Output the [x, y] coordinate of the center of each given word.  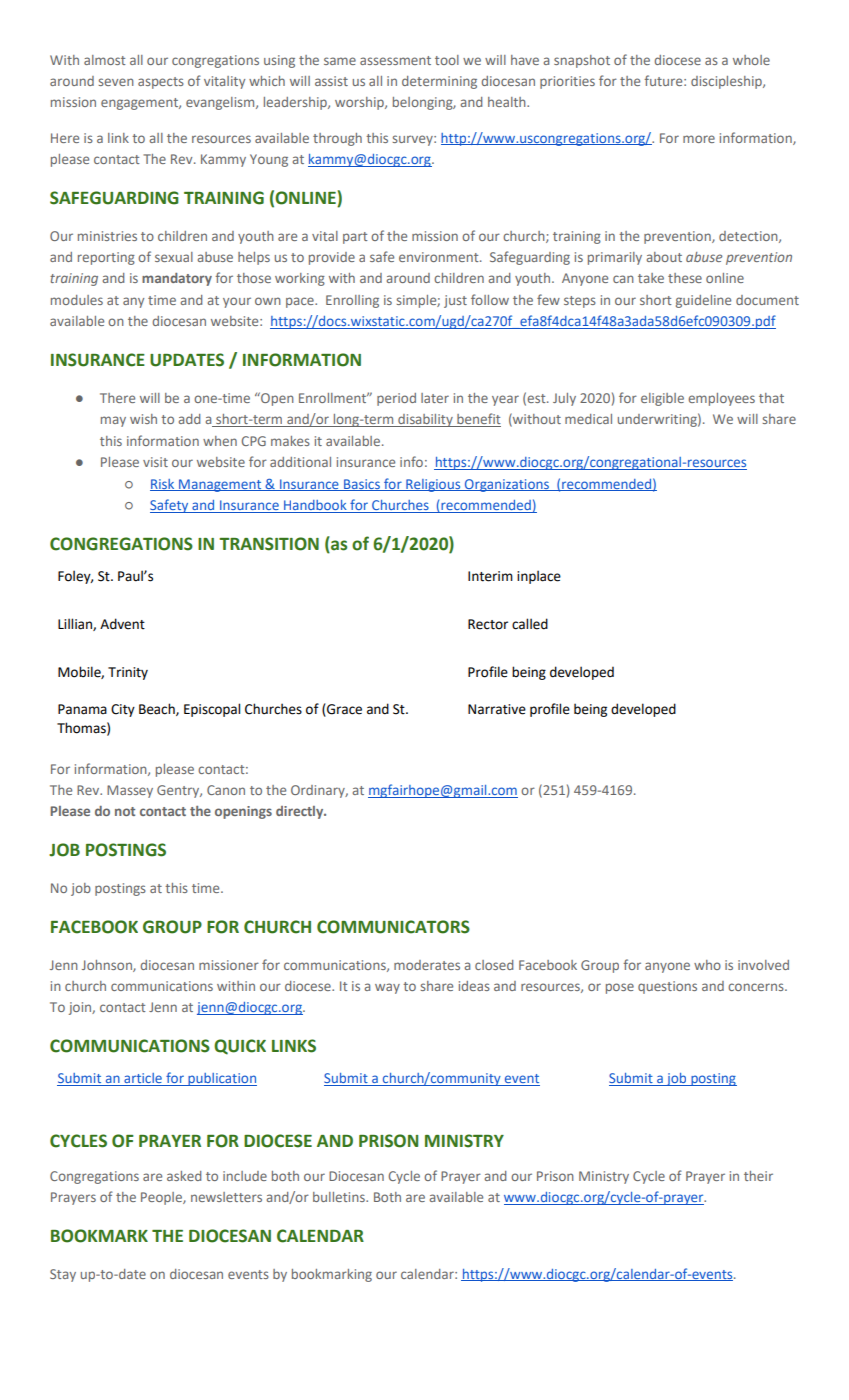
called [530, 624]
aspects [161, 83]
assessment [395, 60]
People [162, 1198]
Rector [488, 624]
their [758, 1176]
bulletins [340, 1197]
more [699, 139]
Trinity [128, 673]
